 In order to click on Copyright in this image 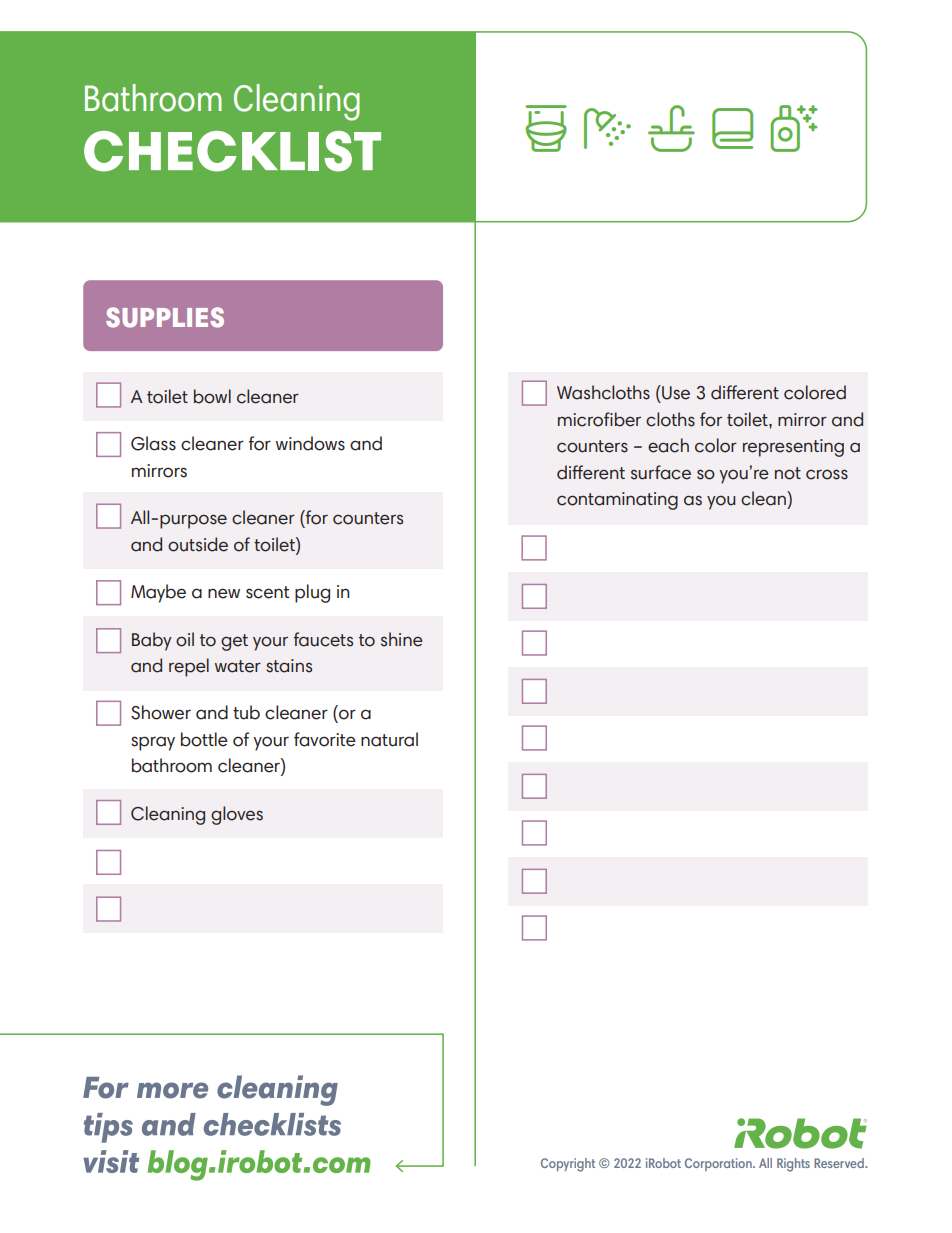, I will do `click(568, 1165)`.
